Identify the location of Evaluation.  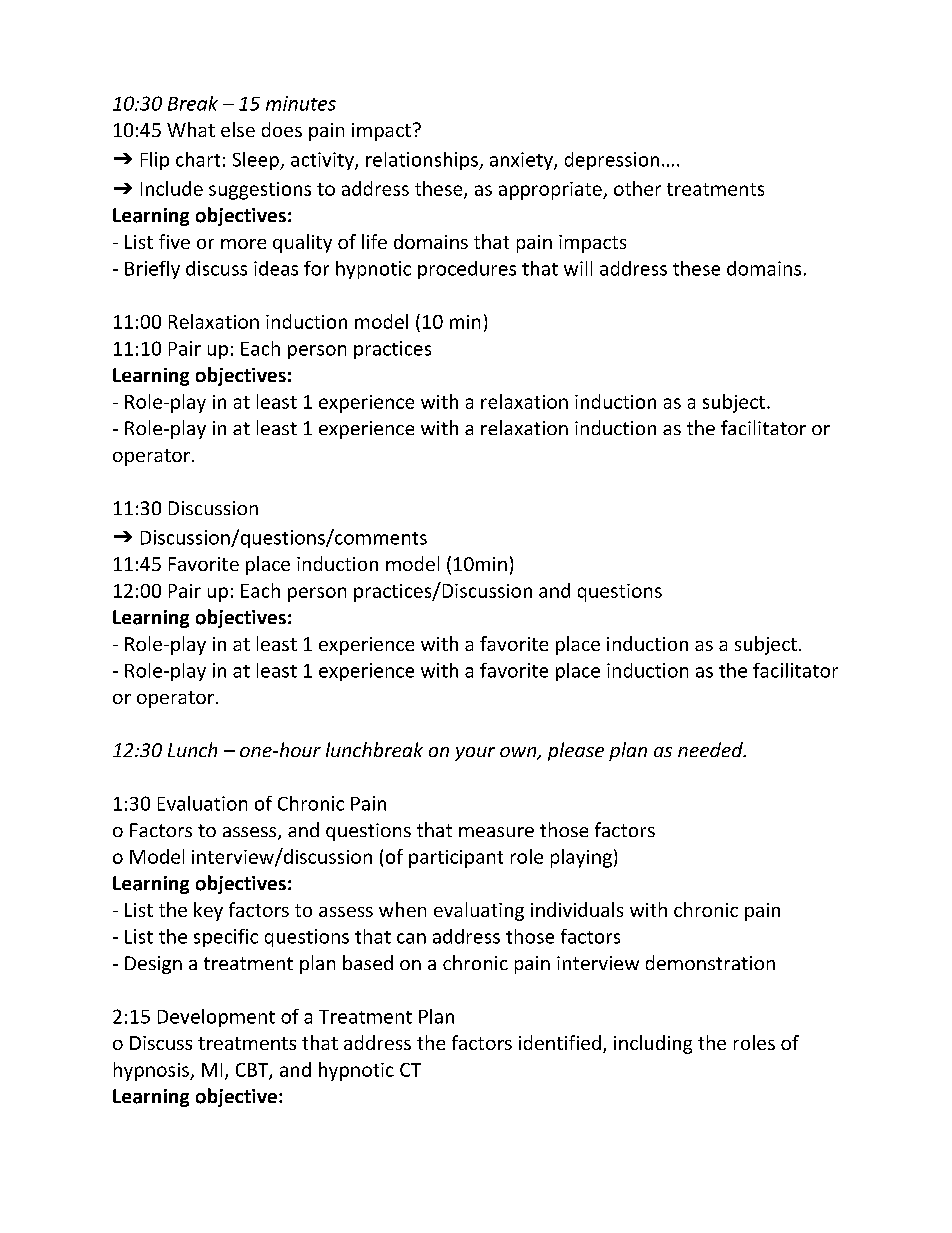
(202, 803).
